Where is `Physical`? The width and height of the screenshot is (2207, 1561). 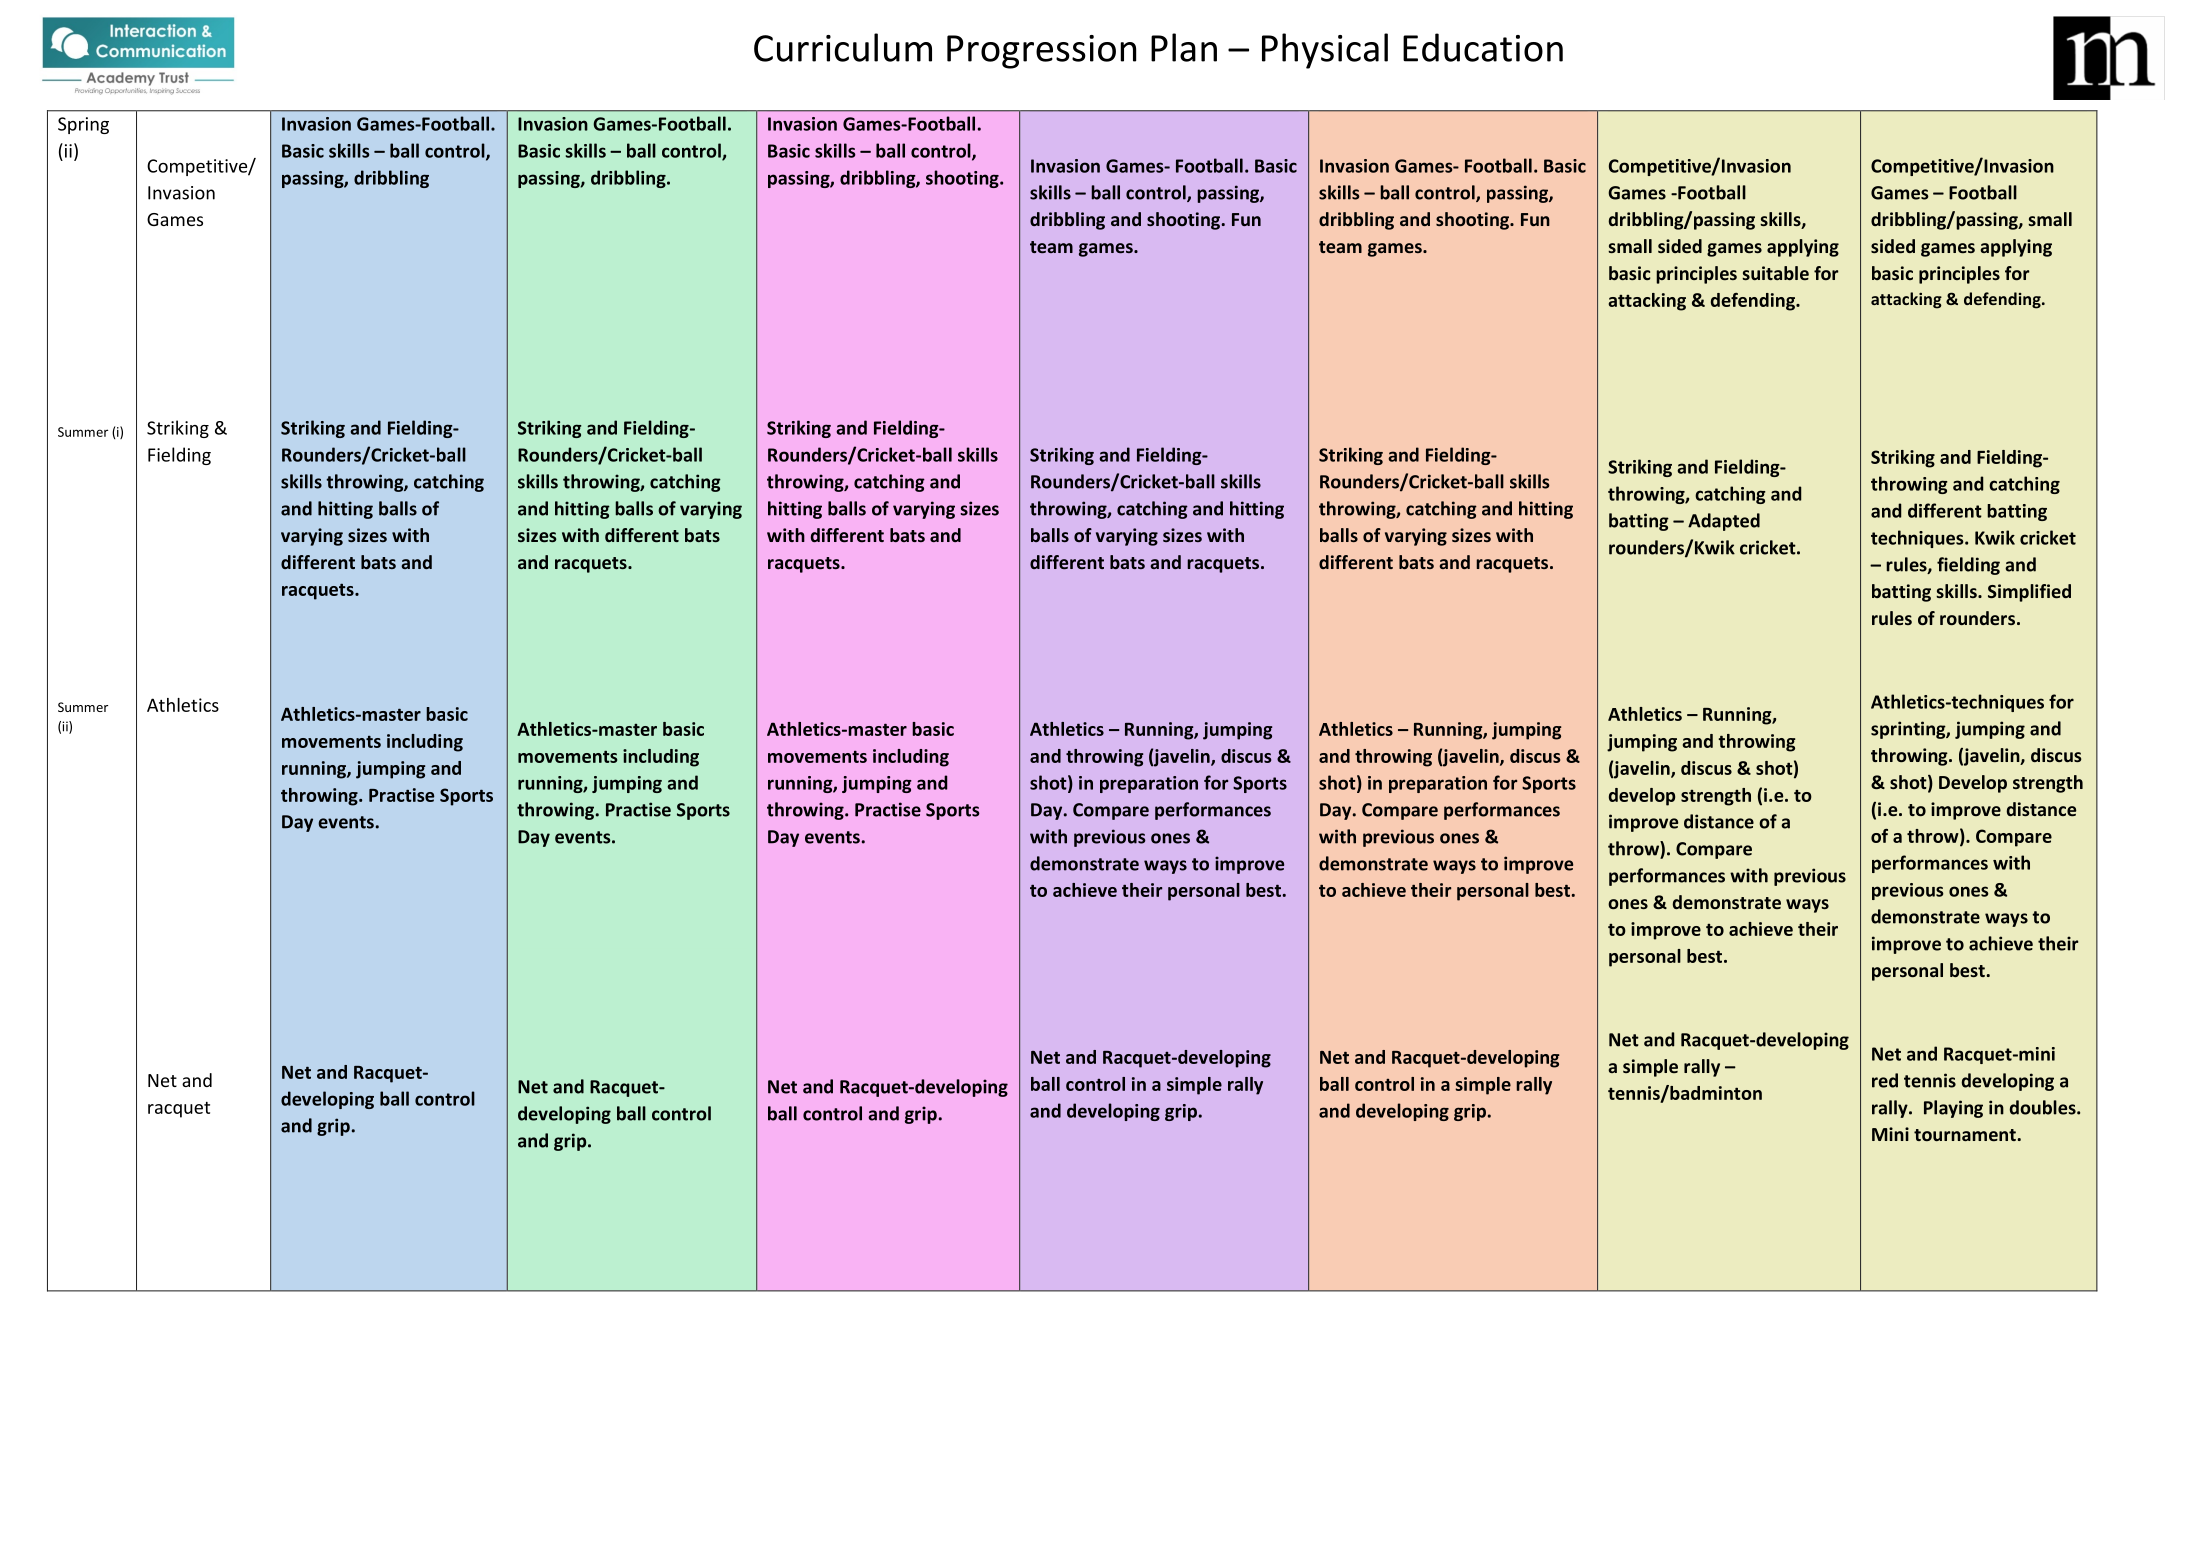 Physical is located at coordinates (1325, 51).
